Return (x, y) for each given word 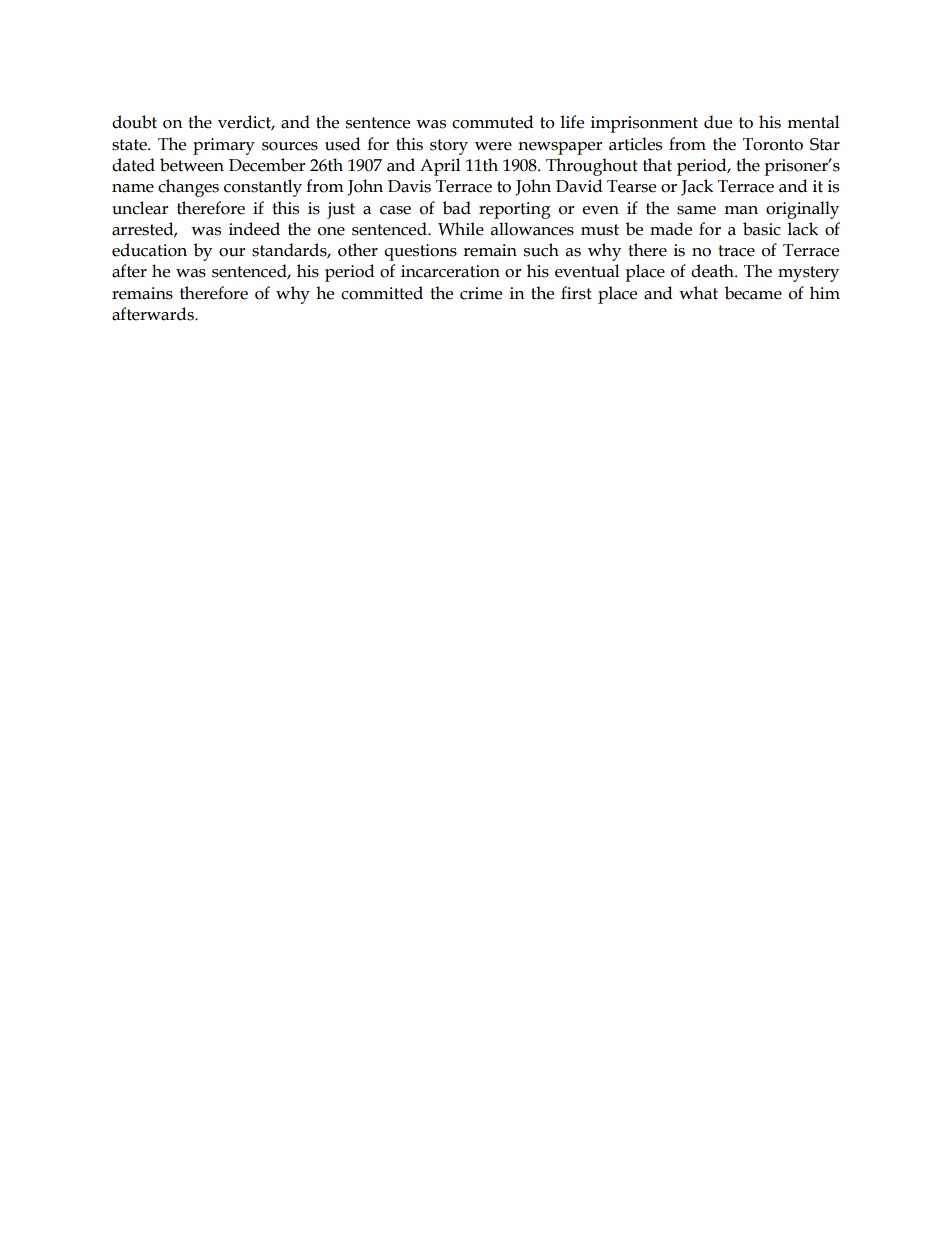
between (192, 165)
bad (457, 208)
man (741, 210)
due (718, 122)
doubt (134, 122)
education (149, 250)
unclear (140, 208)
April (440, 167)
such (541, 250)
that (657, 165)
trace (736, 251)
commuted (493, 122)
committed (382, 293)
